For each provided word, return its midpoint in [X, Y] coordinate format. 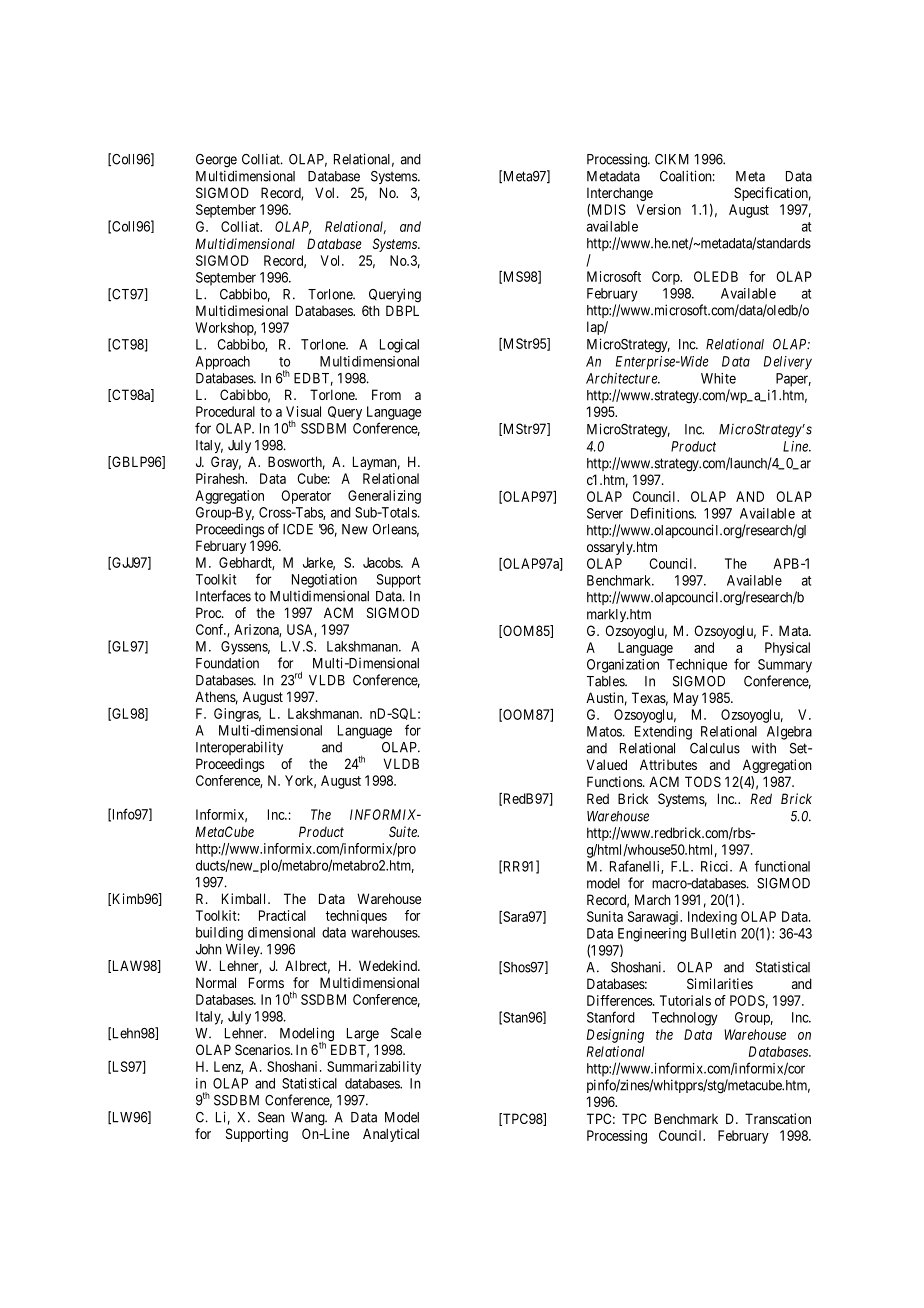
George [216, 161]
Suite [404, 831]
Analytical [391, 1135]
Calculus [715, 748]
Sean [271, 1117]
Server [605, 513]
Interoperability [239, 748]
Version [658, 209]
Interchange [620, 194]
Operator [306, 497]
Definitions [663, 513]
